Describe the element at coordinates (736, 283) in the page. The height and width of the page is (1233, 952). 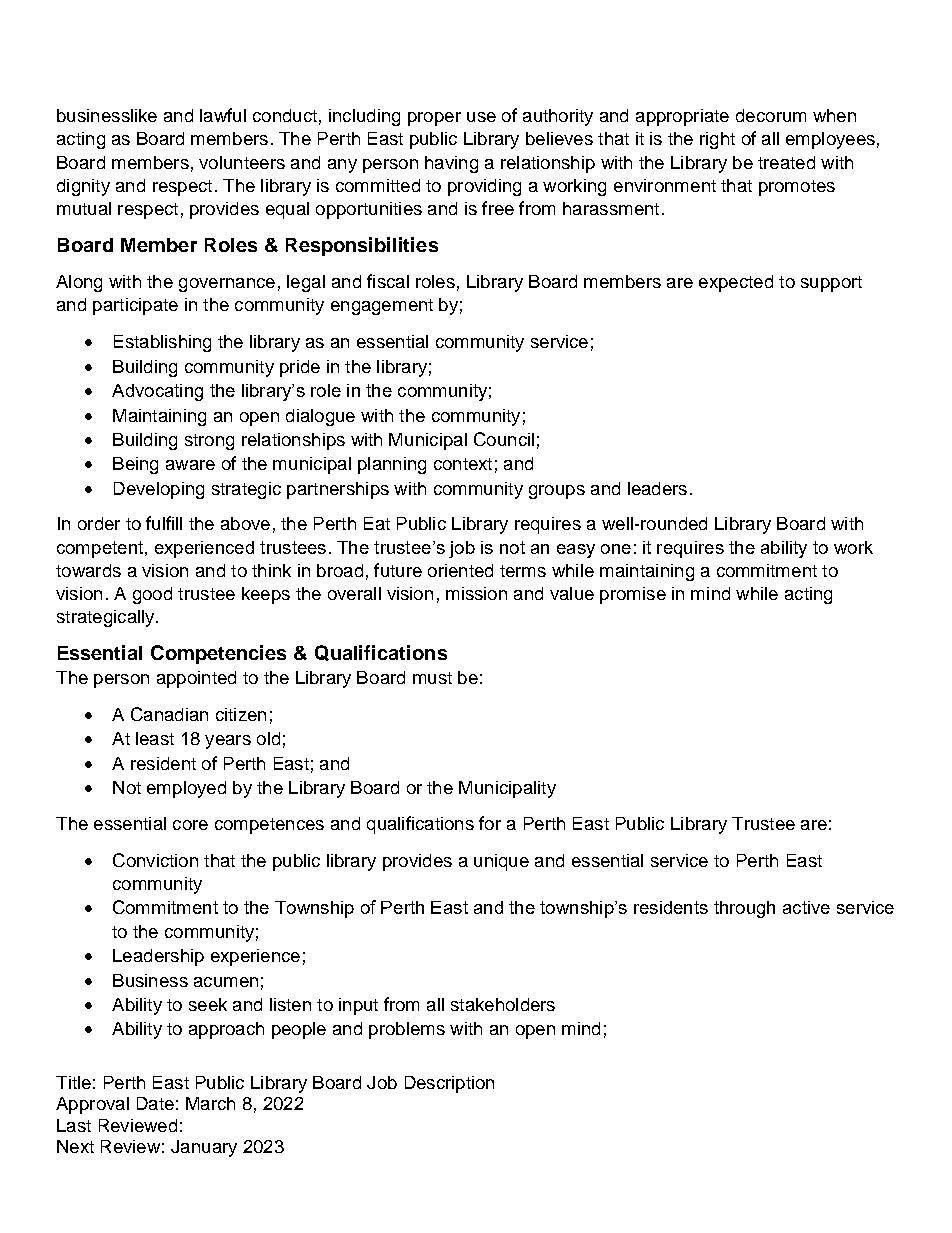
I see `expected` at that location.
